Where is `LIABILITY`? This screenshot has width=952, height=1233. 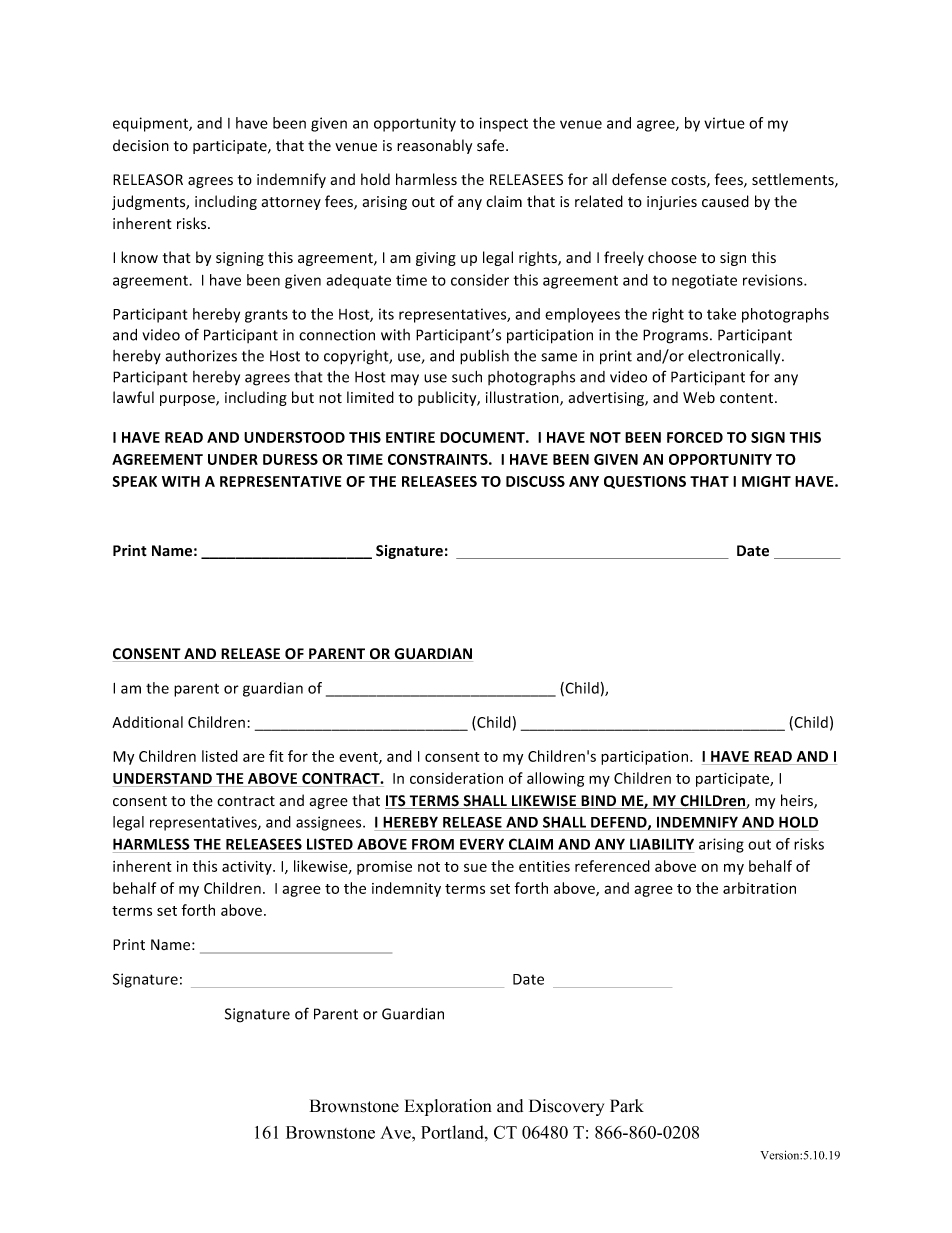 LIABILITY is located at coordinates (662, 844).
